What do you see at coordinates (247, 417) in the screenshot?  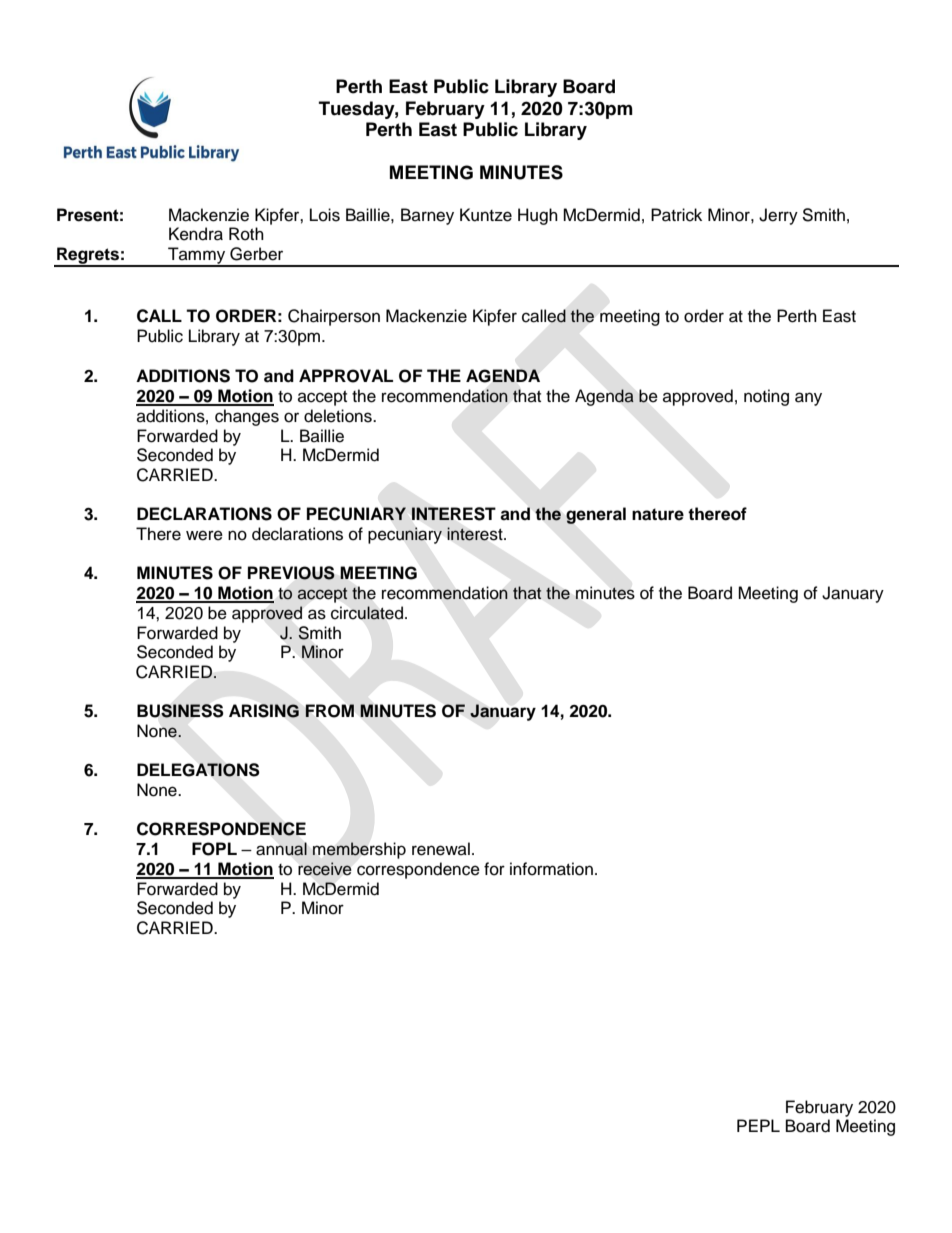 I see `changes` at bounding box center [247, 417].
